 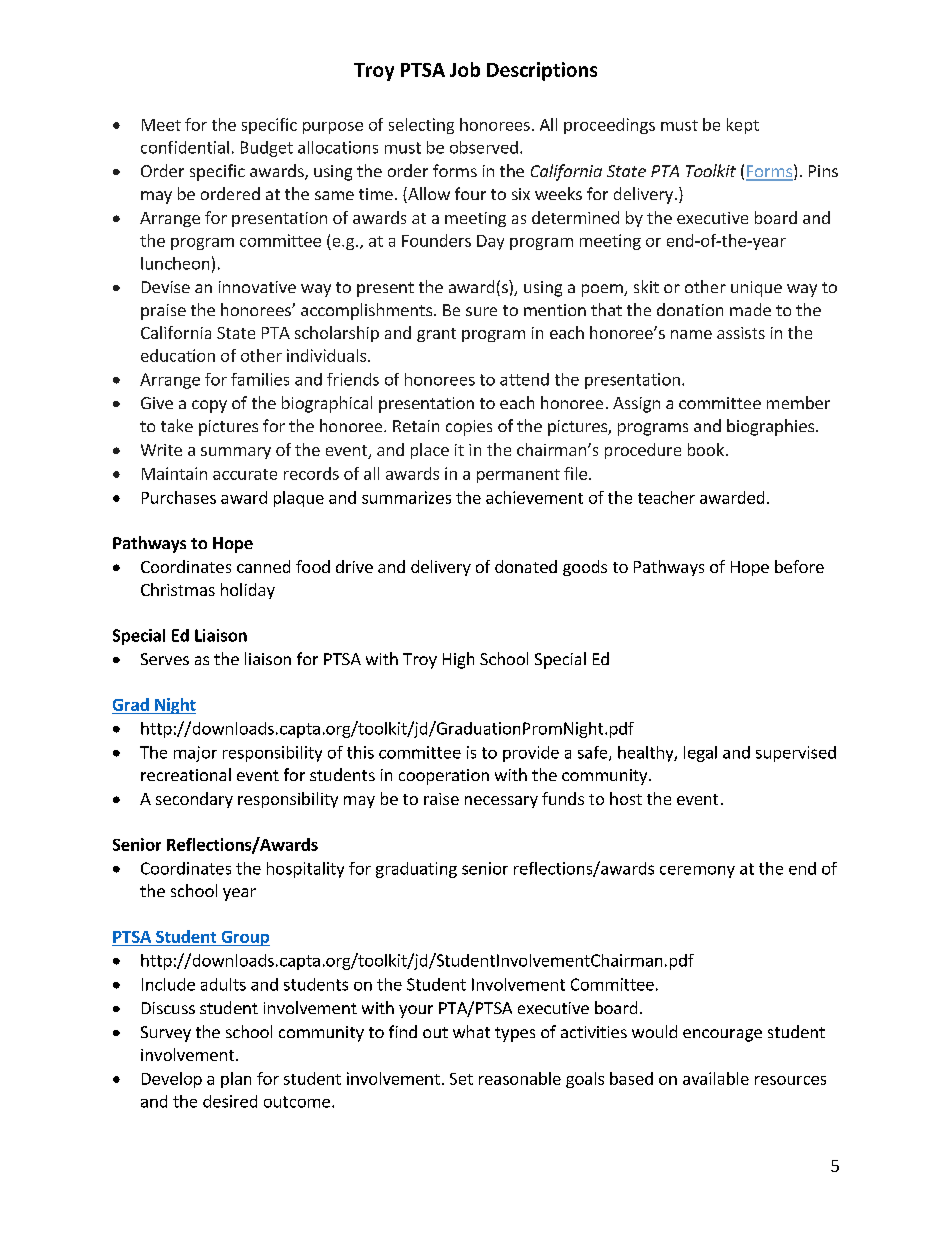 I want to click on before, so click(x=799, y=566).
